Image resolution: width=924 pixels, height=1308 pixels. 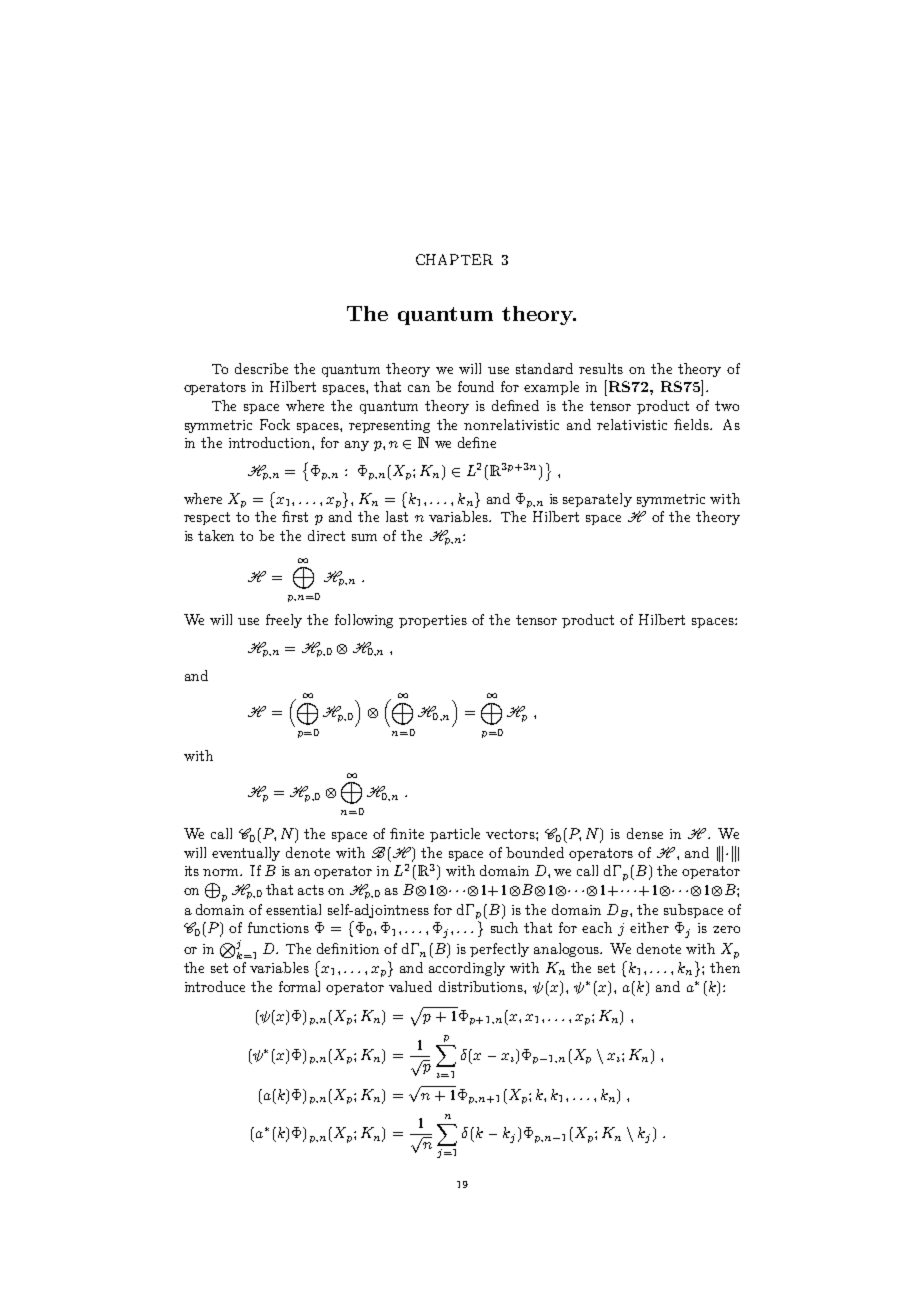 I want to click on CHAPTER, so click(x=454, y=259).
